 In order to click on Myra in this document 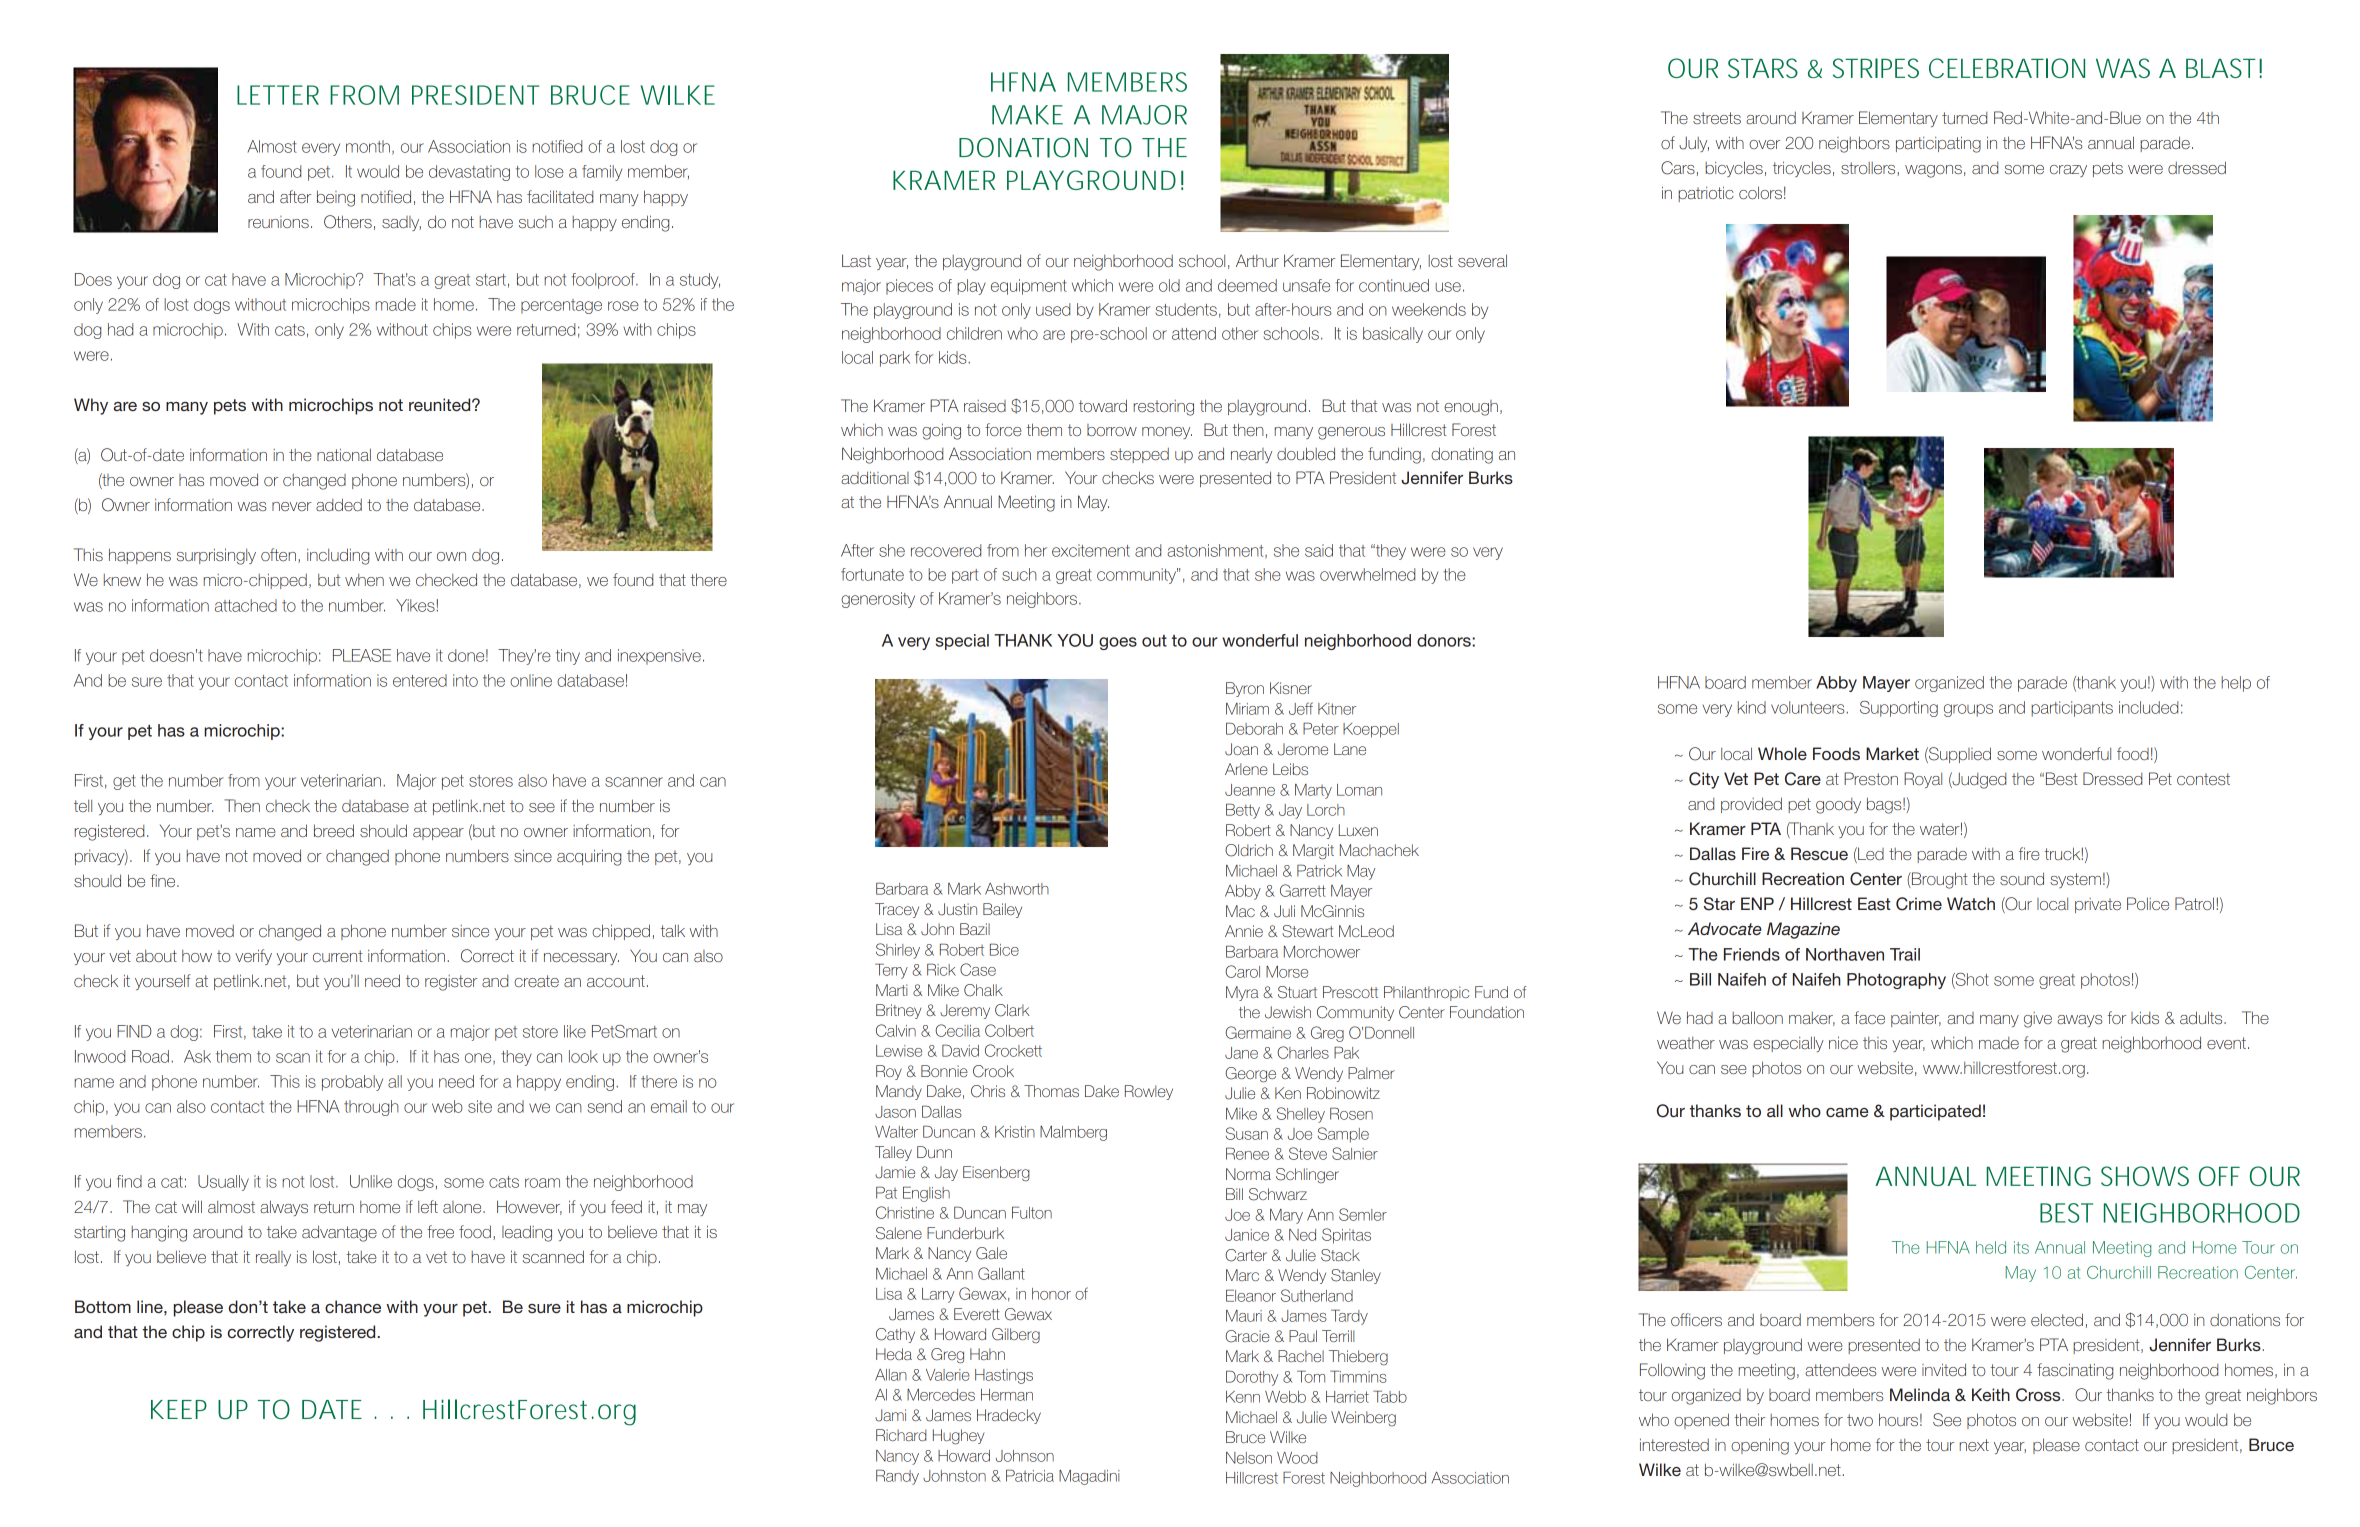, I will do `click(1242, 993)`.
